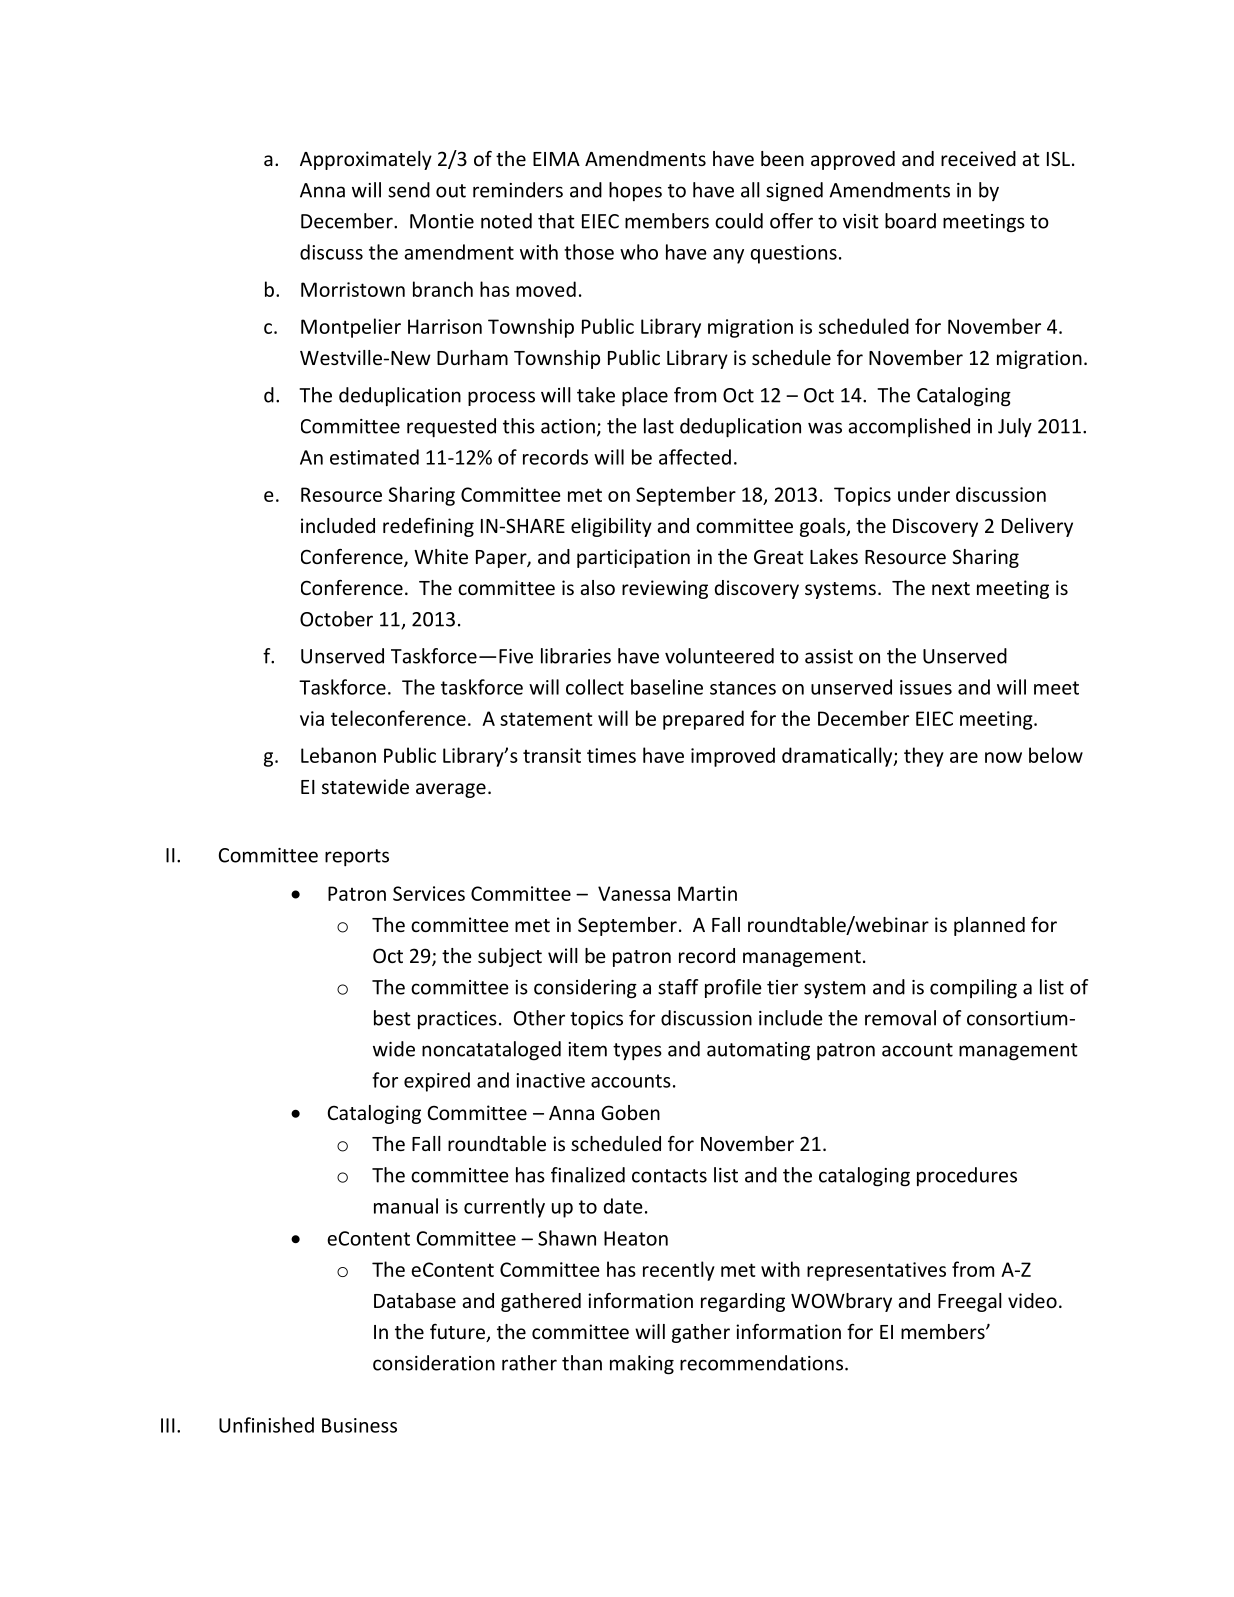 This document has height=1597, width=1234. Describe the element at coordinates (635, 191) in the document. I see `hopes` at that location.
